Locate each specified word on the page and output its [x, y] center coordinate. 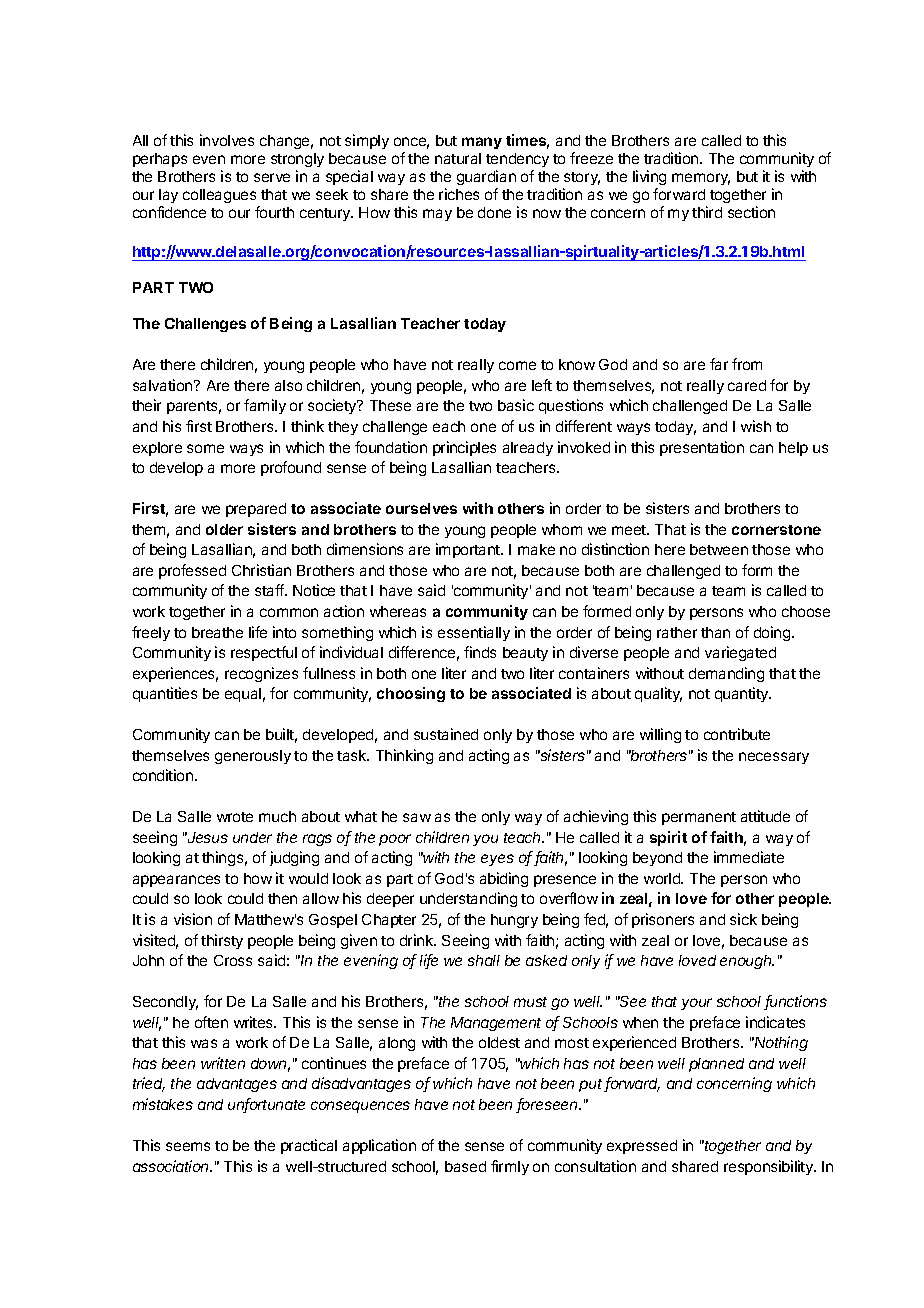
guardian [486, 177]
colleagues [219, 196]
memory [701, 179]
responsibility [770, 1167]
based [465, 1166]
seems [188, 1146]
